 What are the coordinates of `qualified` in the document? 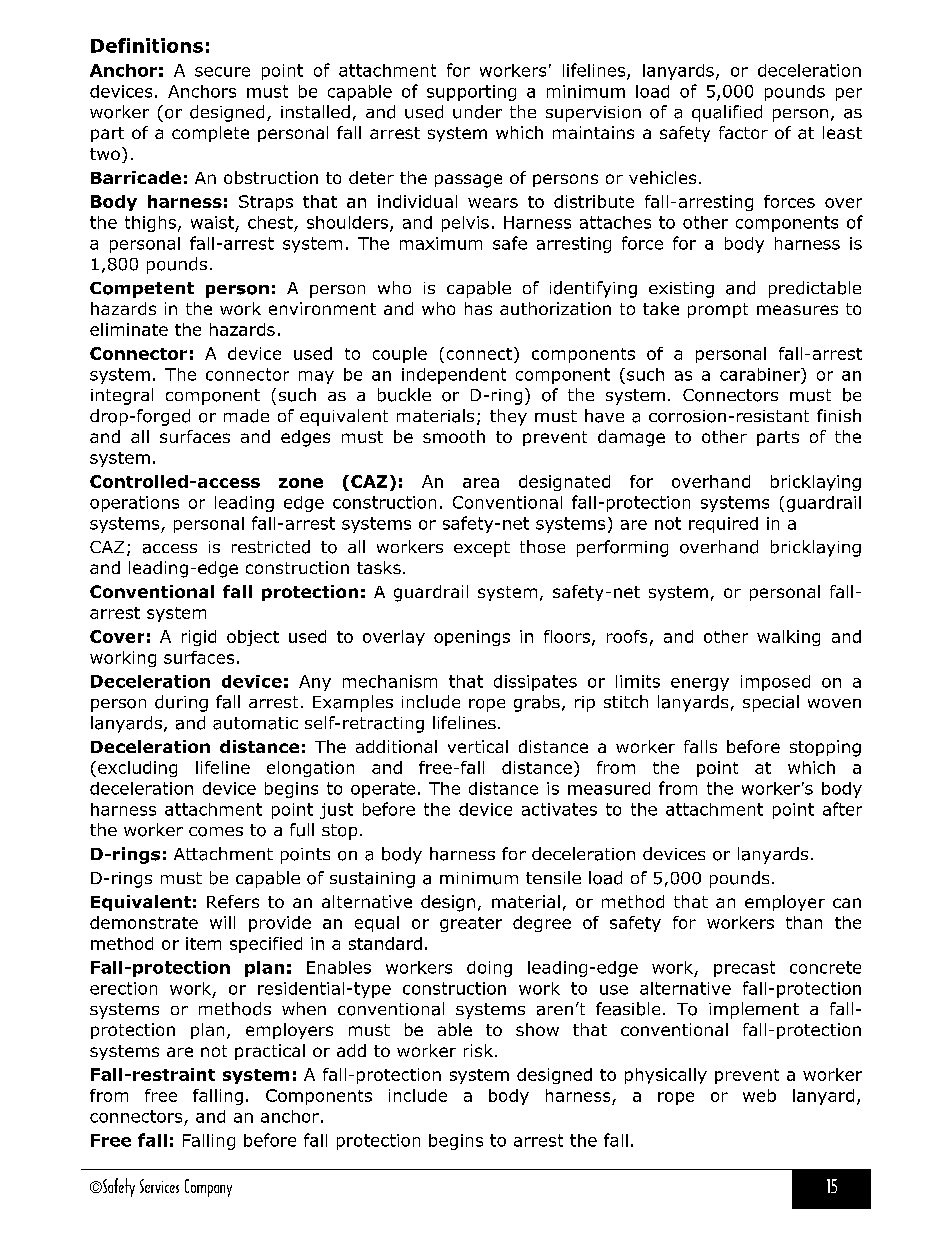 It's located at (727, 113).
